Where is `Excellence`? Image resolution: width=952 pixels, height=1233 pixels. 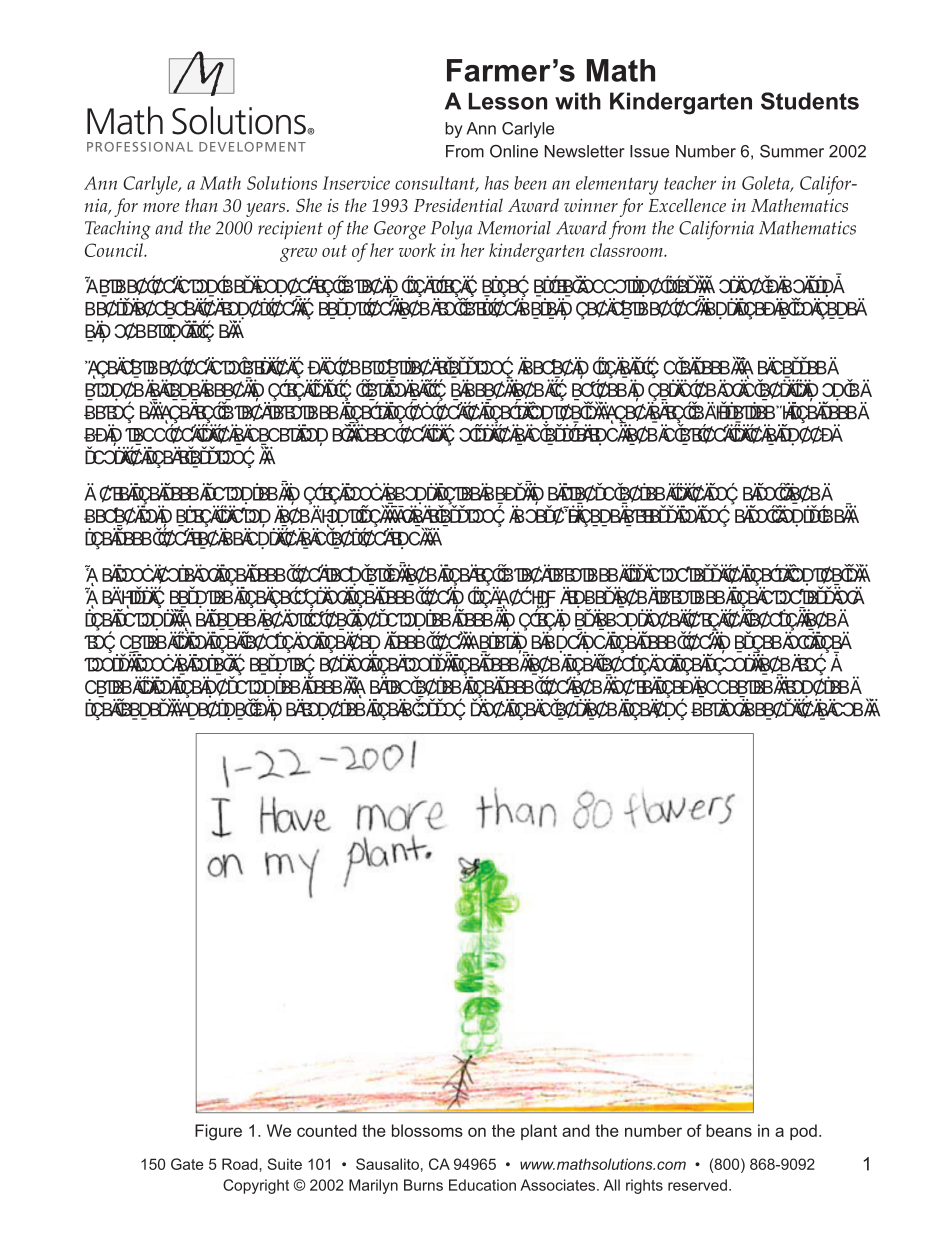
Excellence is located at coordinates (687, 205).
